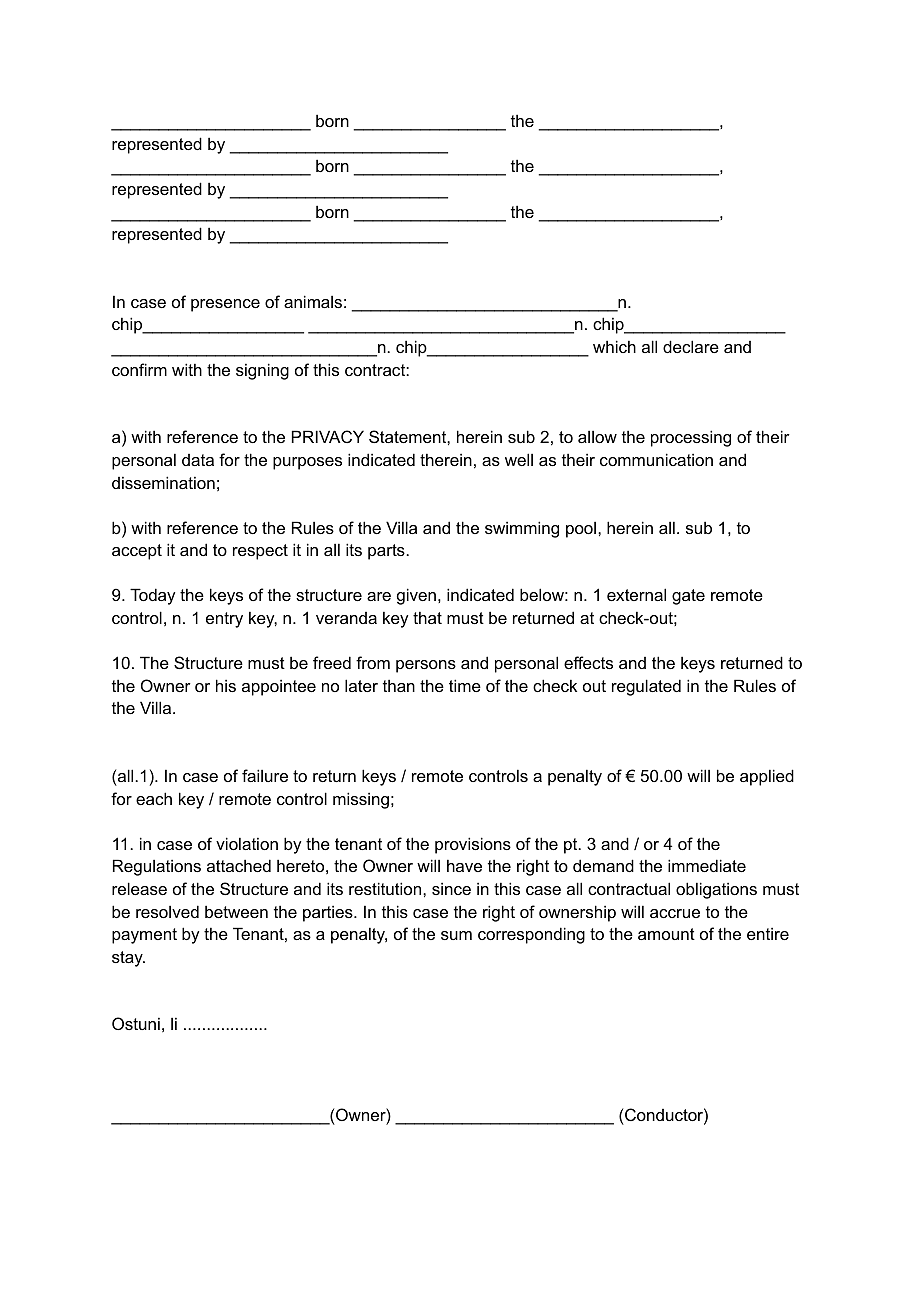 The image size is (924, 1307). I want to click on gate, so click(688, 597).
